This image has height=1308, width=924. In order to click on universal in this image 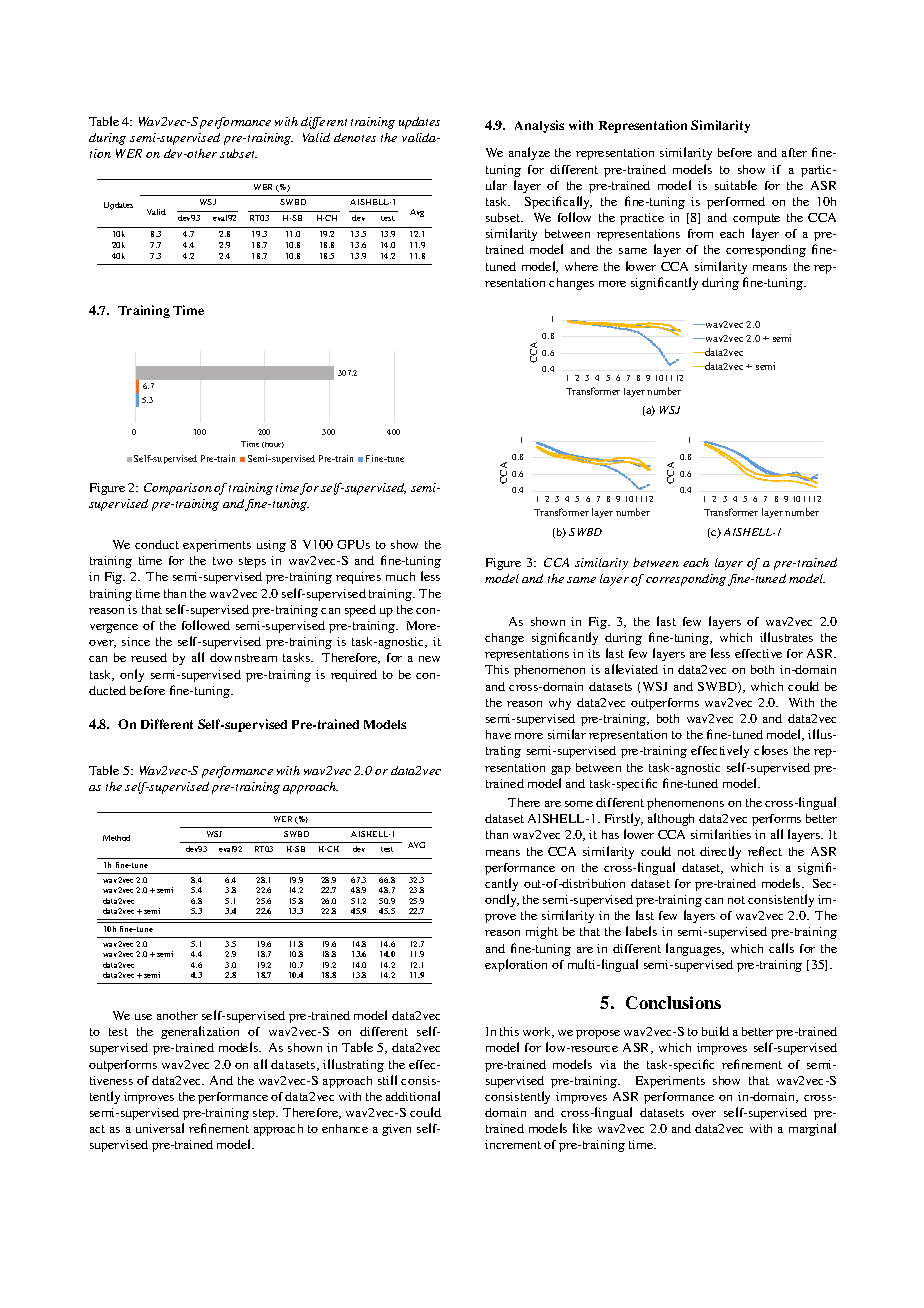, I will do `click(160, 1128)`.
